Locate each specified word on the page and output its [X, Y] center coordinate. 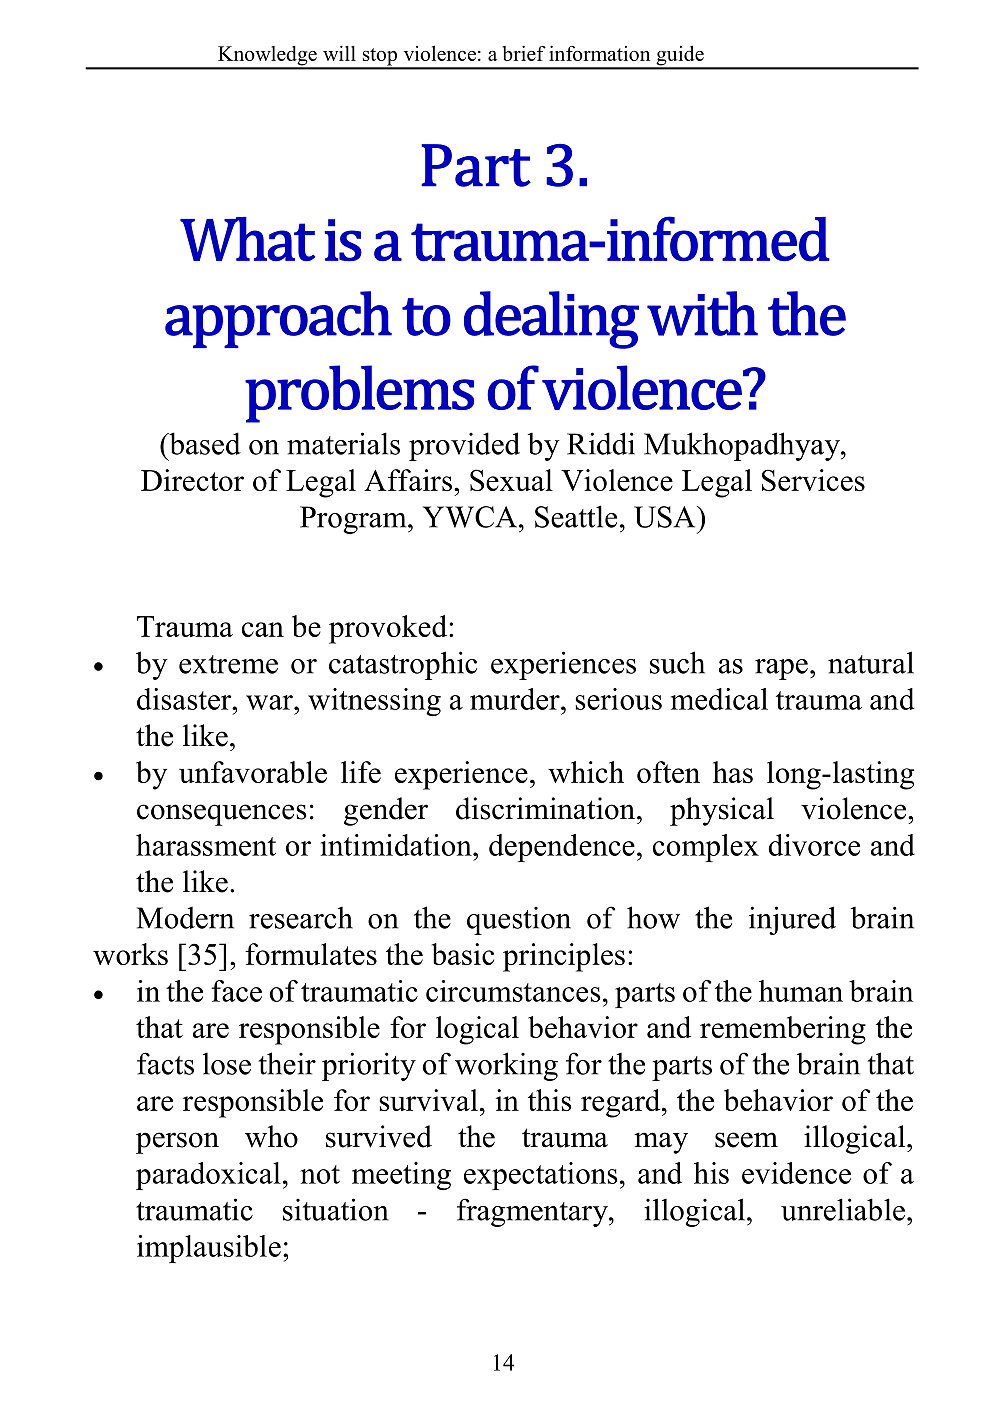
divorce [814, 845]
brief [524, 53]
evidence [796, 1173]
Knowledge [267, 57]
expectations [541, 1176]
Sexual [511, 480]
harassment [206, 845]
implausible [209, 1249]
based [204, 443]
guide [680, 57]
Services [813, 480]
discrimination [545, 808]
